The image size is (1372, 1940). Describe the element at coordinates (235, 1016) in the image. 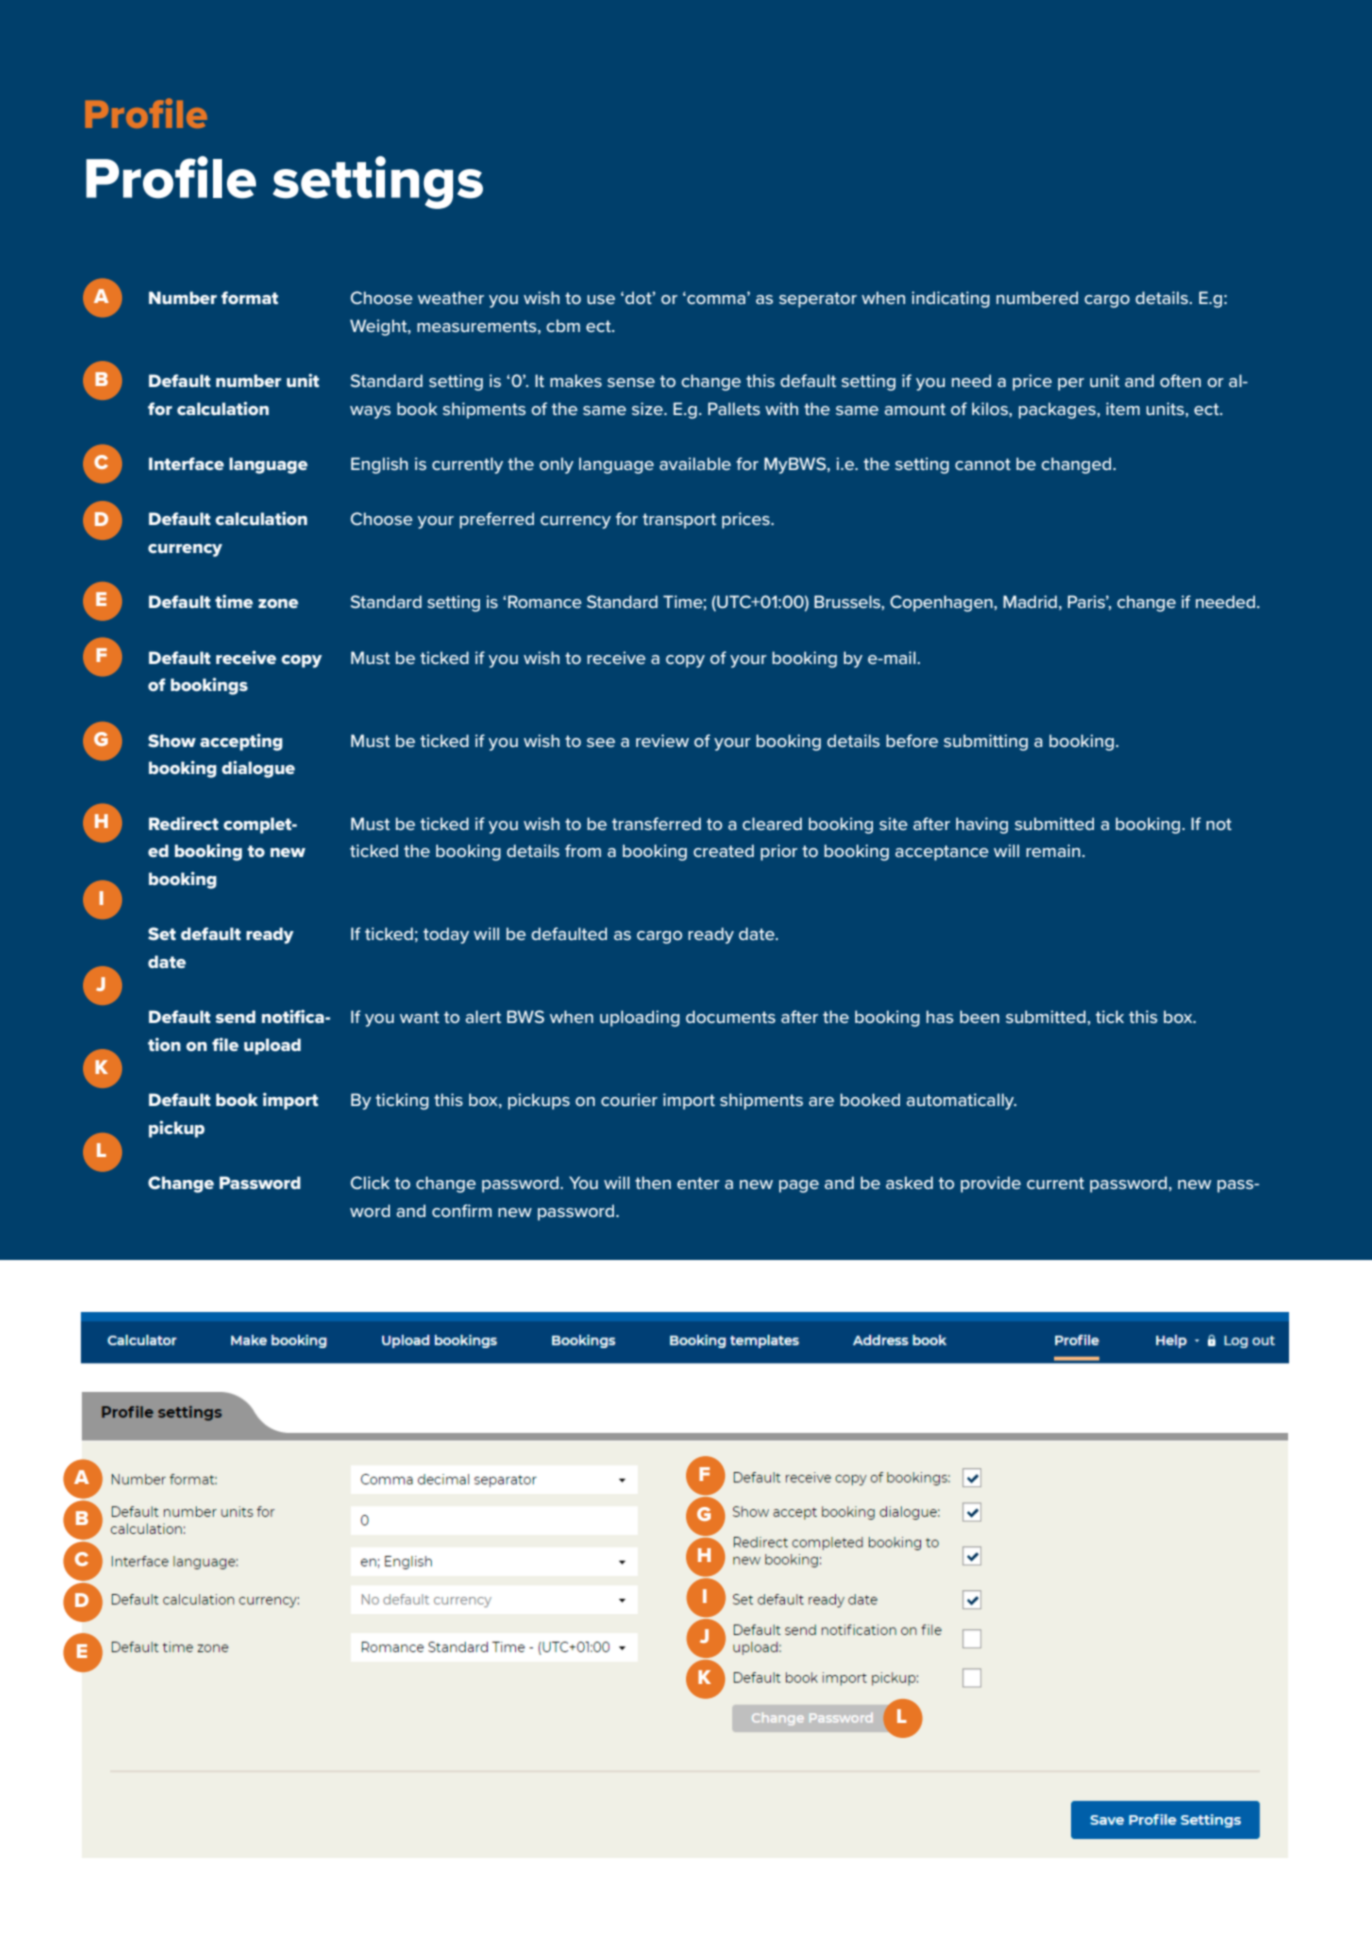

I see `send` at that location.
